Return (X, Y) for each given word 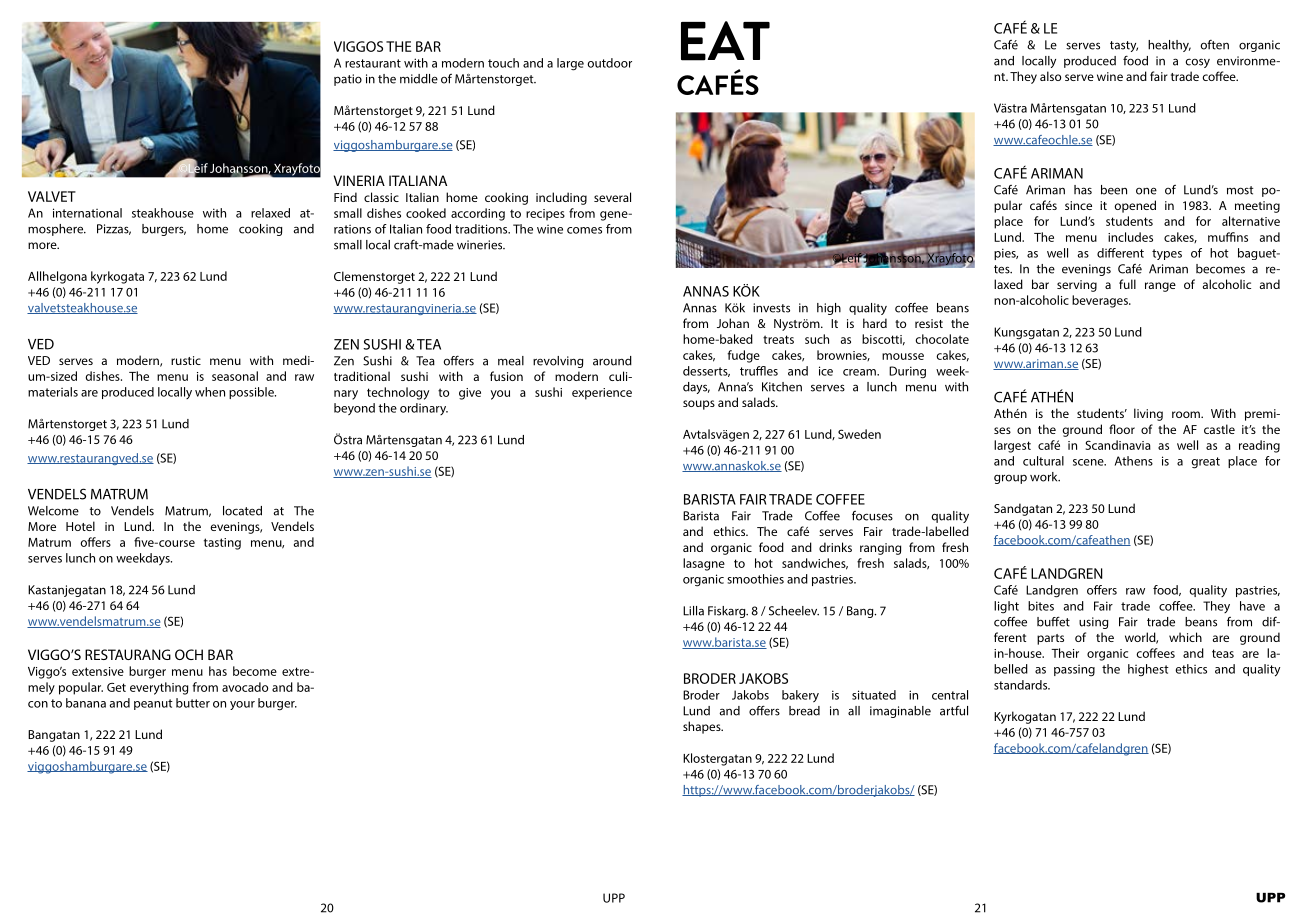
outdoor (609, 63)
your (242, 705)
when (210, 392)
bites (1041, 606)
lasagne (704, 564)
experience (602, 394)
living (1148, 414)
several (612, 197)
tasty (1124, 46)
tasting (222, 544)
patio (348, 80)
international (87, 213)
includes (1130, 237)
